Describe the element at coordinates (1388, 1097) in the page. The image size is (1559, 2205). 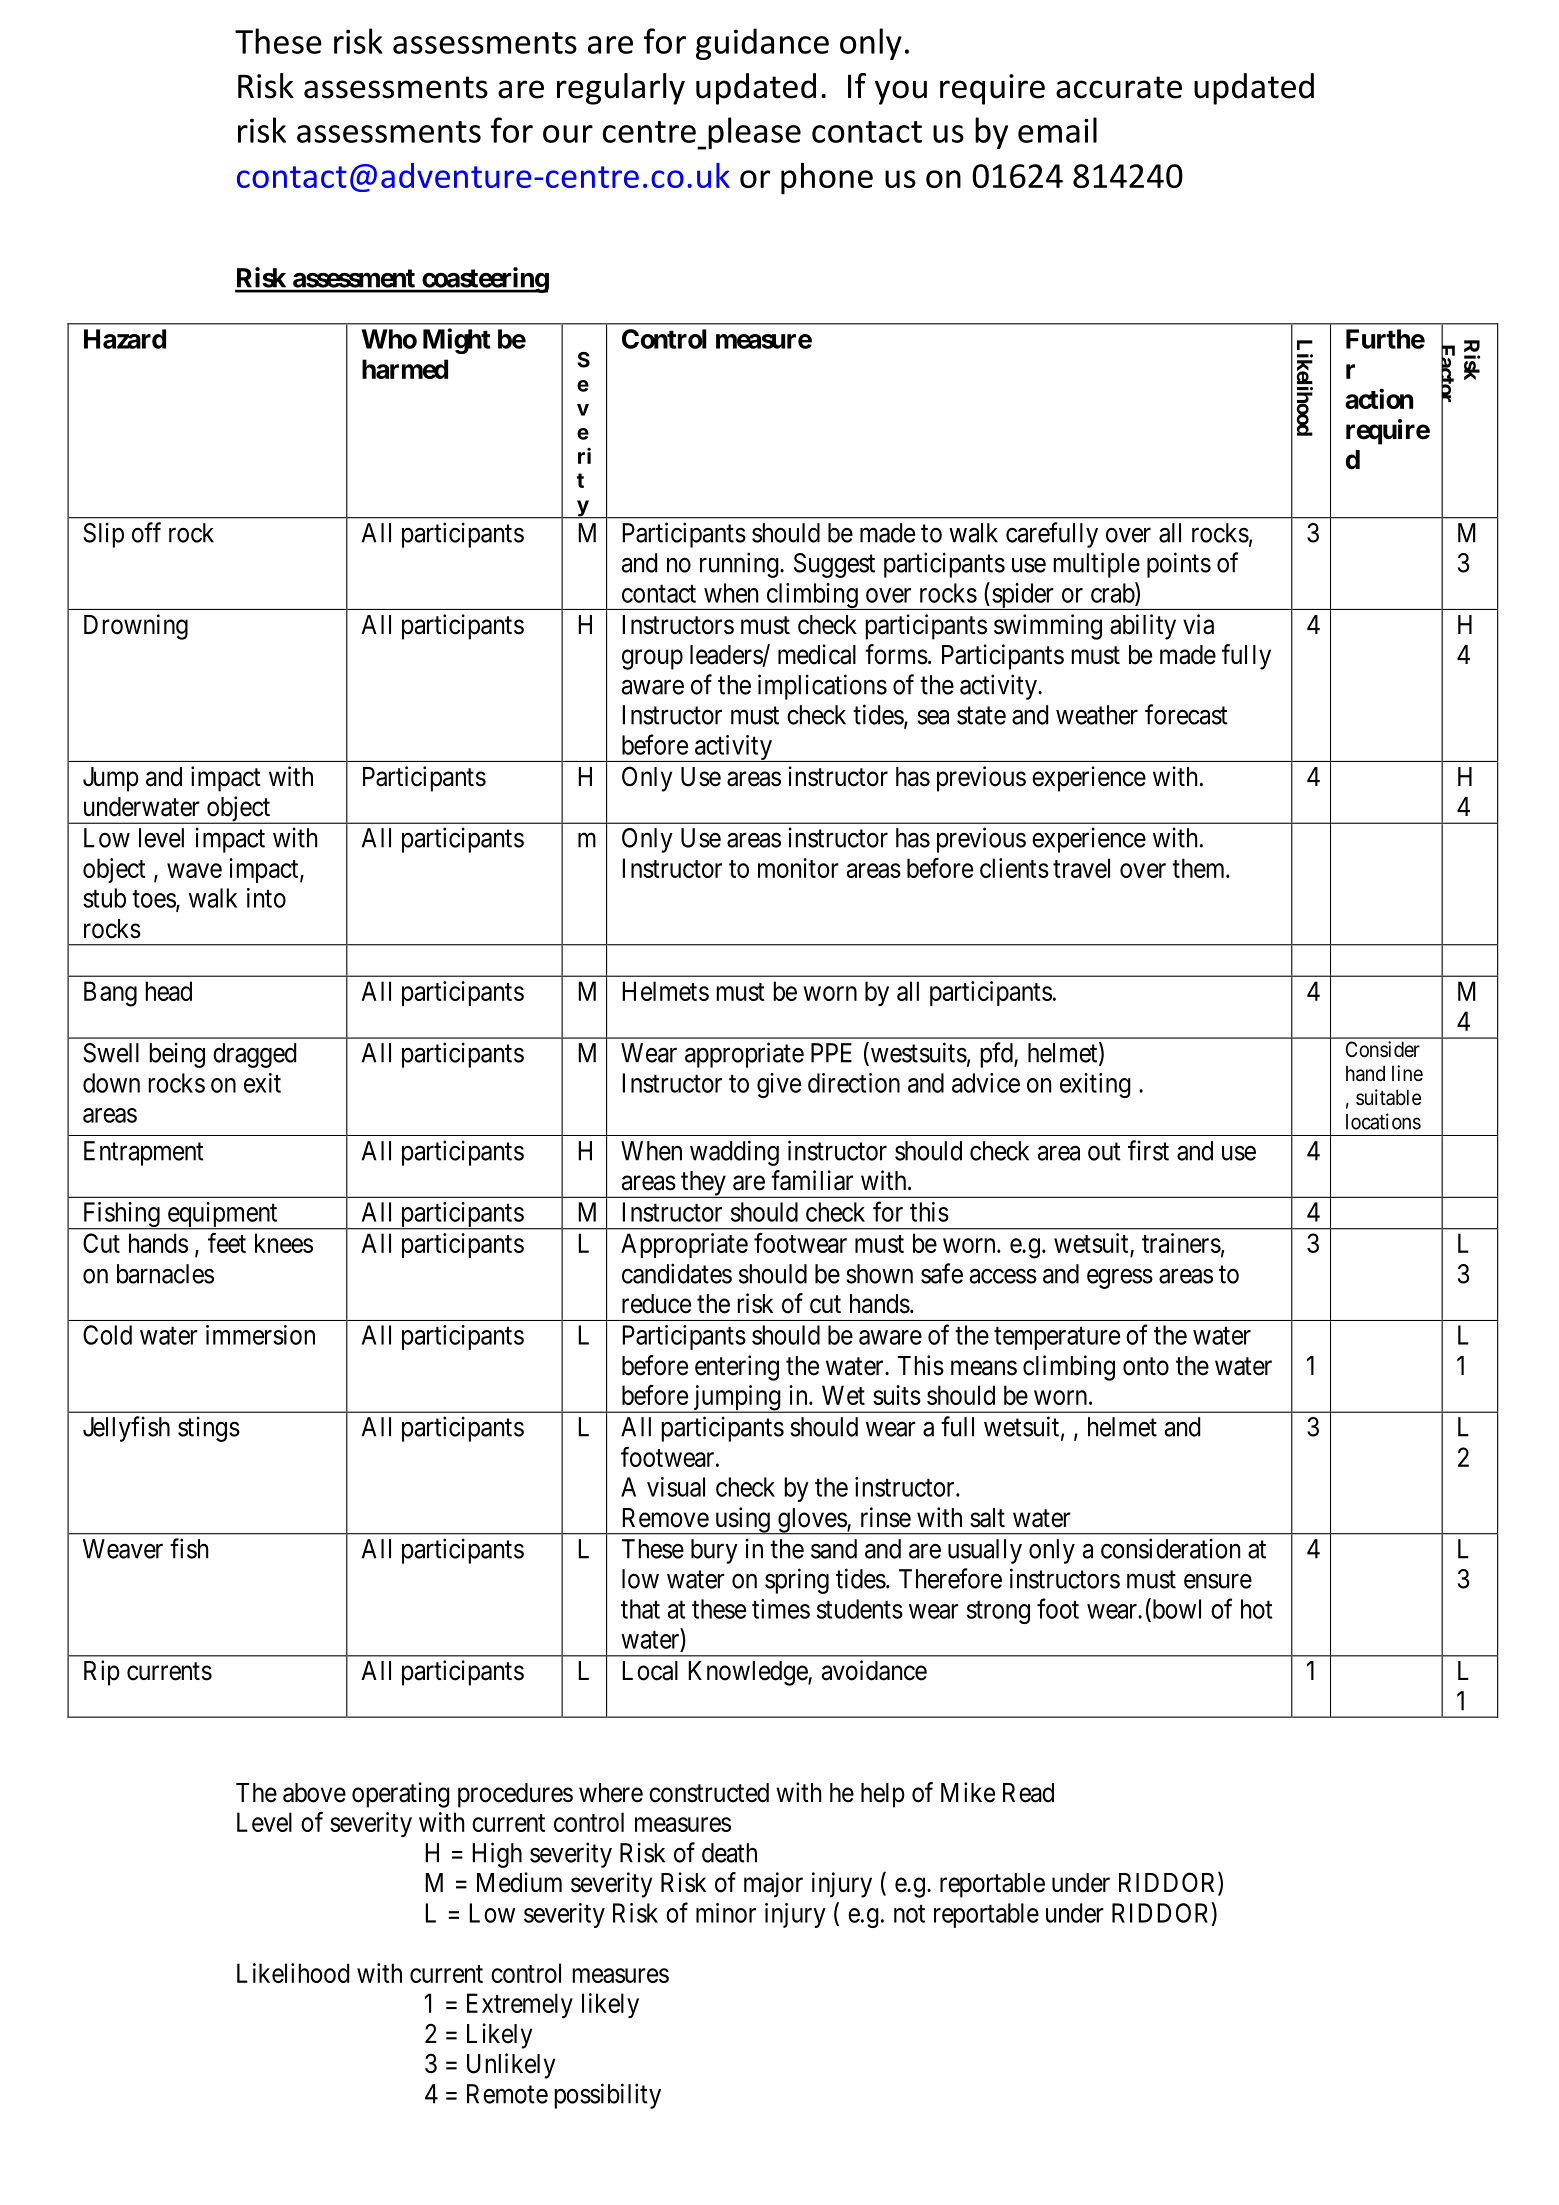
I see `suitable` at that location.
